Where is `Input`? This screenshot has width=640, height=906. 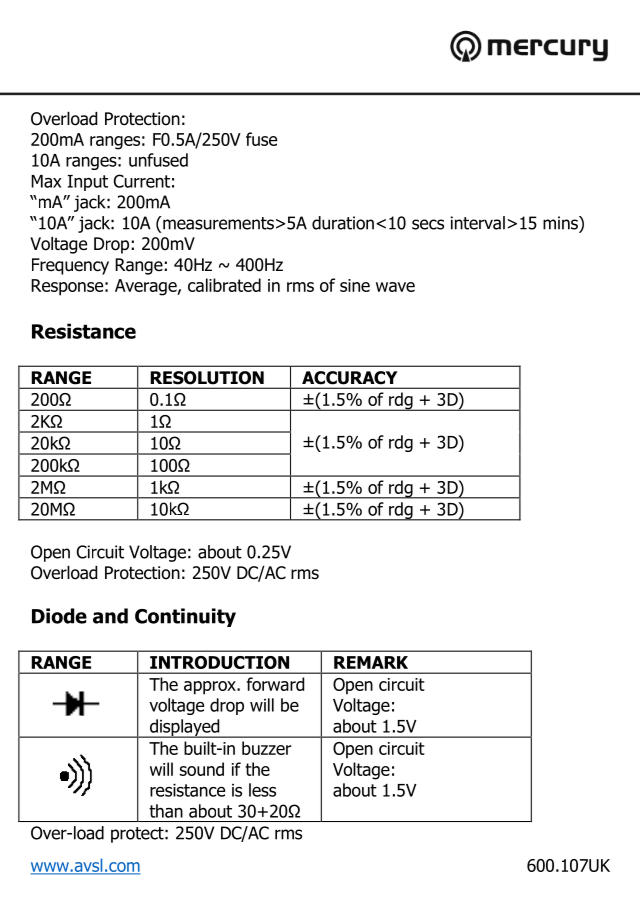
Input is located at coordinates (87, 183).
